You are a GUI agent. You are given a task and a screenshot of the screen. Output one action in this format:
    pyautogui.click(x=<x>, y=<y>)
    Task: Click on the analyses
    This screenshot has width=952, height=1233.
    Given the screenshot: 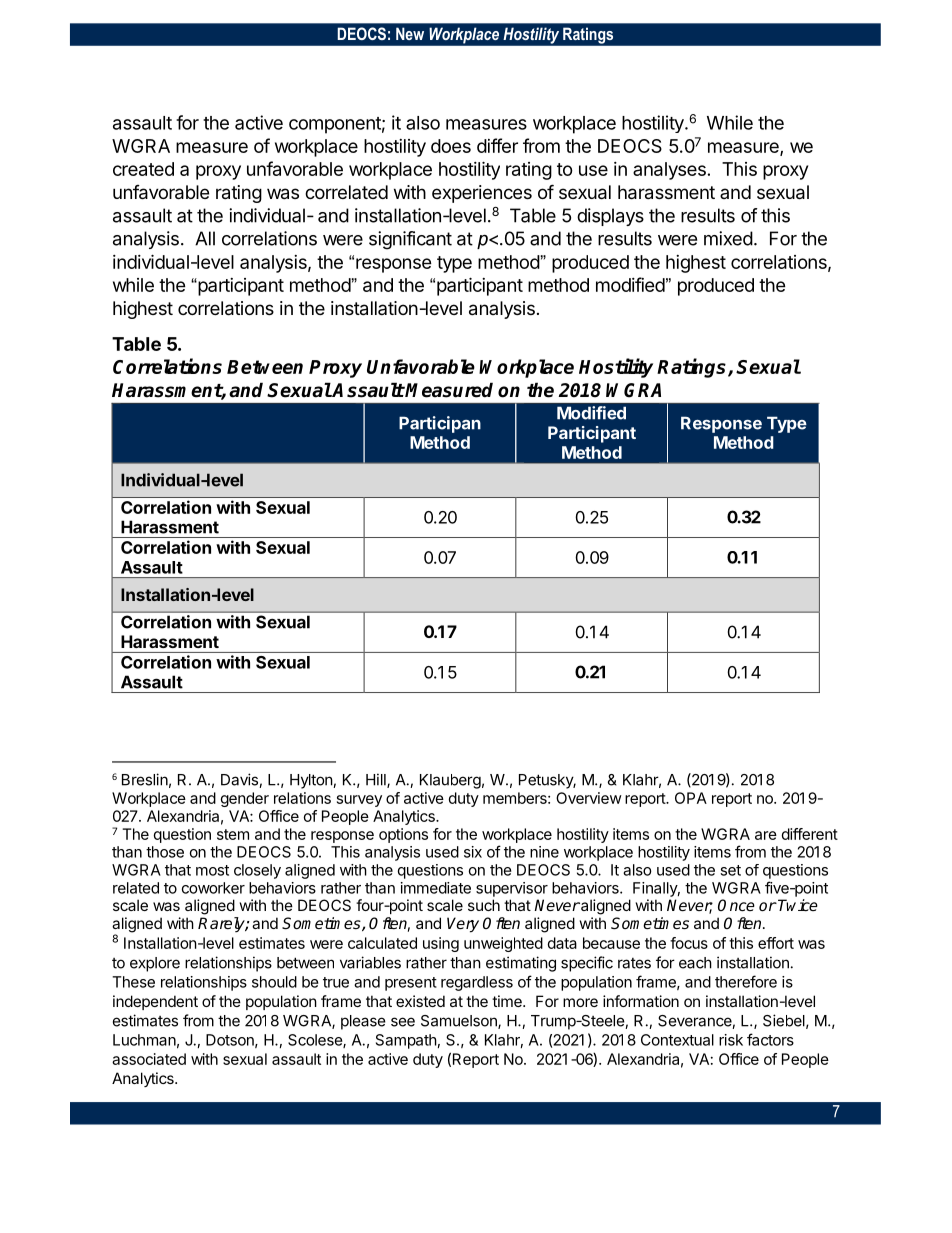 What is the action you would take?
    pyautogui.click(x=669, y=171)
